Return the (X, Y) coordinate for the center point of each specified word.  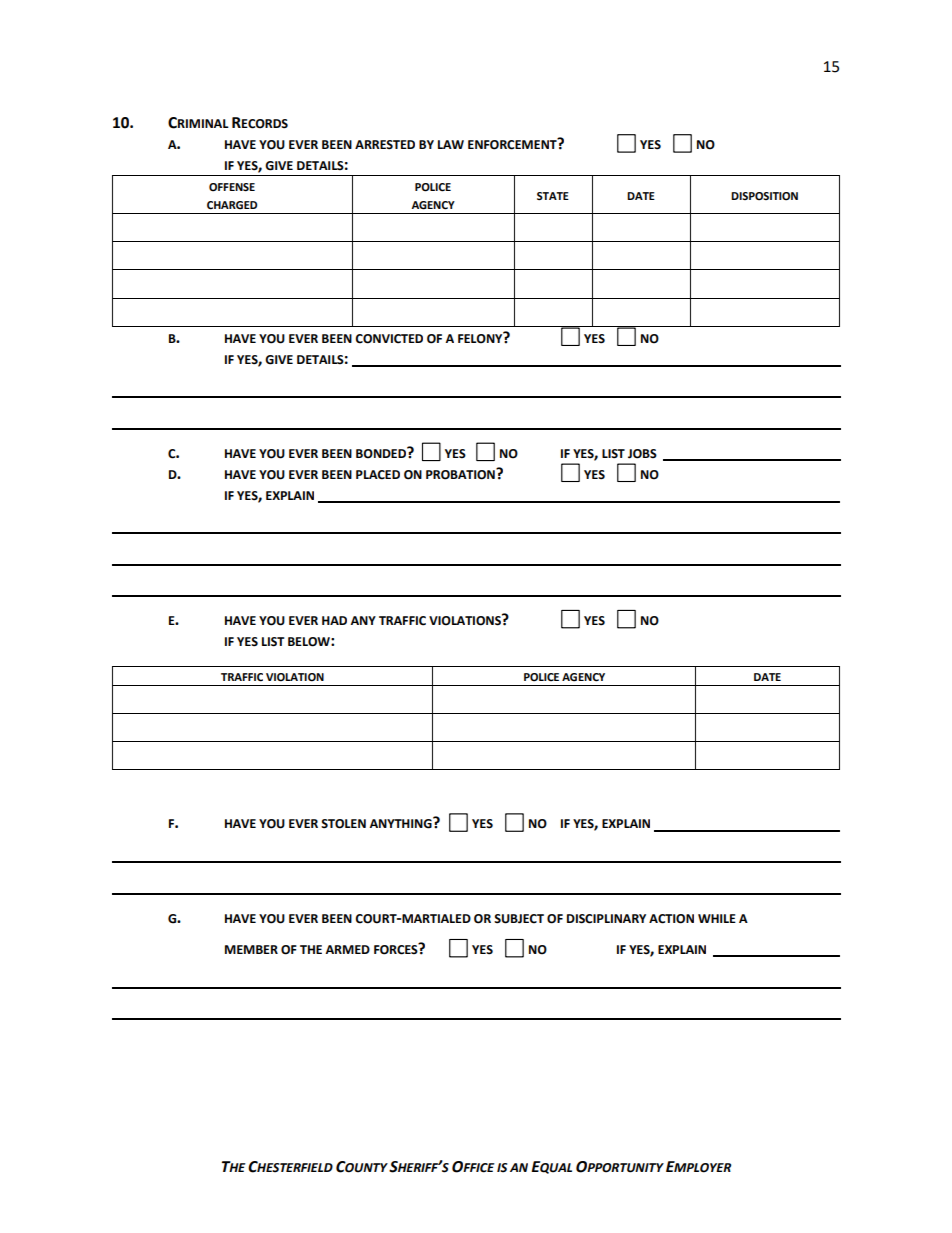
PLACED (378, 475)
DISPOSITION (764, 196)
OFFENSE (232, 187)
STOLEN (343, 824)
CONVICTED (389, 339)
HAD (334, 620)
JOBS (642, 454)
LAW (451, 144)
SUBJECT (519, 919)
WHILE (717, 918)
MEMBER (251, 949)
